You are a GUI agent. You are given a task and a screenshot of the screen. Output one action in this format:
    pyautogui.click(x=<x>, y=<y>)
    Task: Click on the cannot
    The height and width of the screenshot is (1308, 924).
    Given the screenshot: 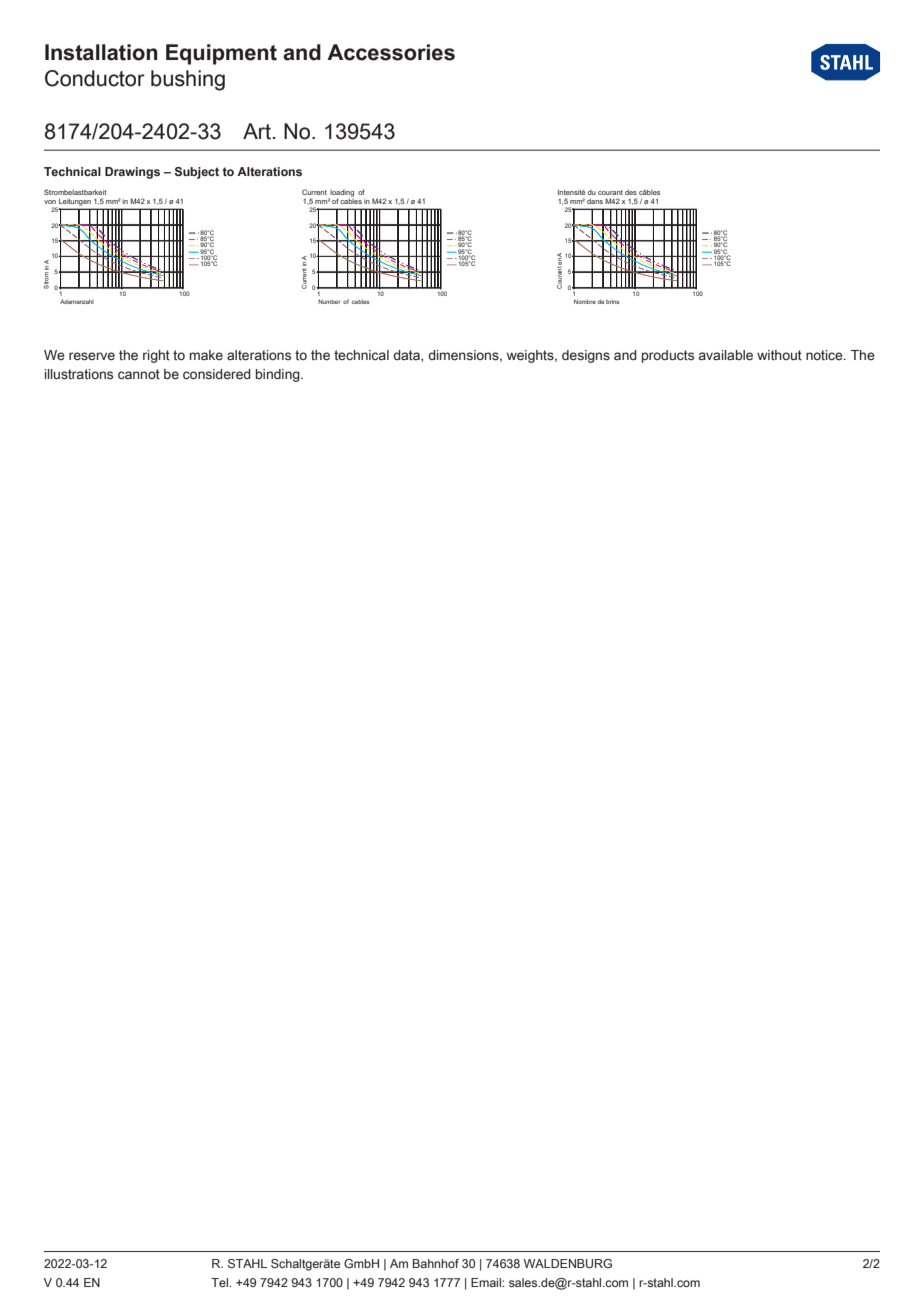 What is the action you would take?
    pyautogui.click(x=139, y=374)
